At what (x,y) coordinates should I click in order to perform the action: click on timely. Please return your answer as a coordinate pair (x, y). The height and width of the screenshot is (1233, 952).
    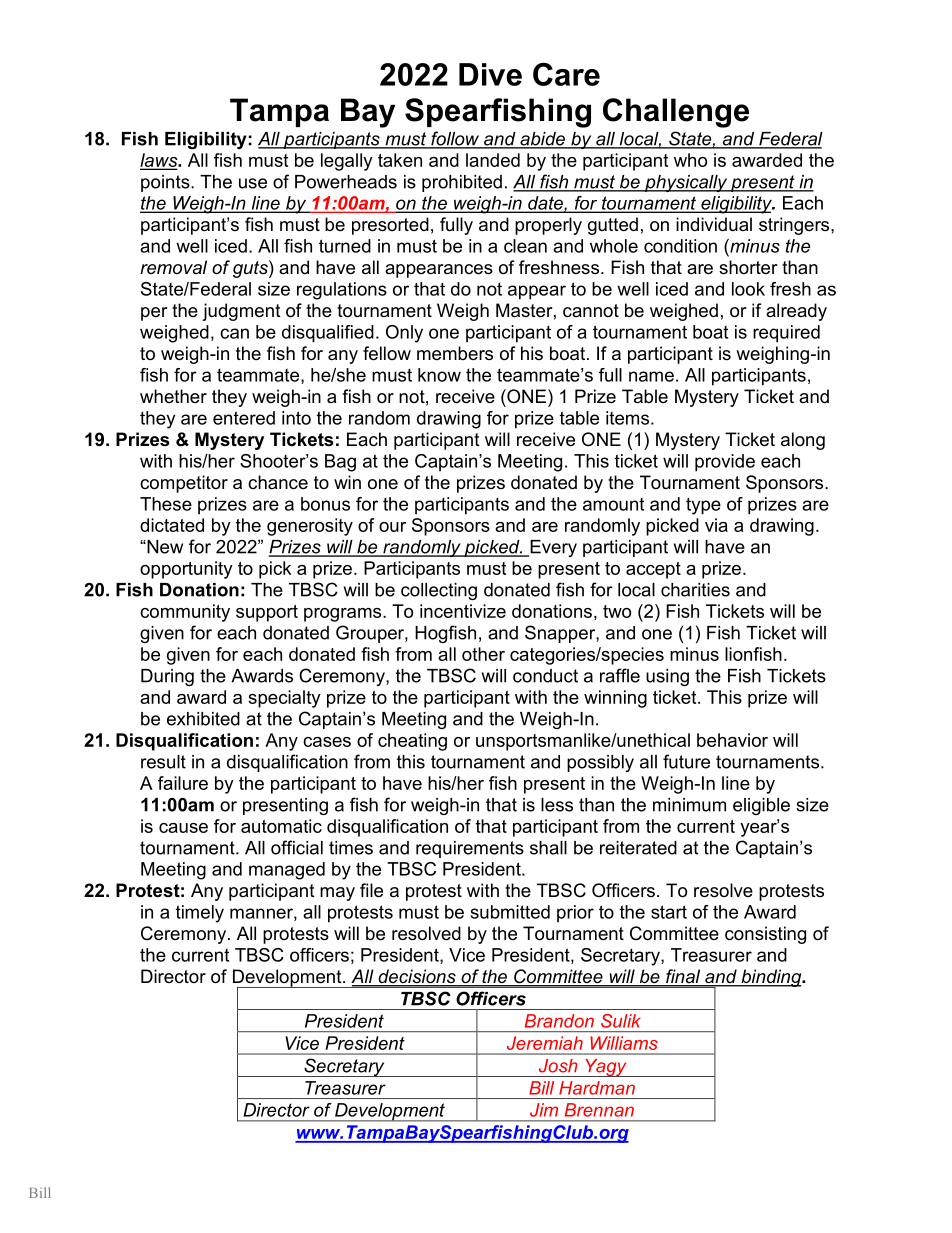
    Looking at the image, I should click on (200, 914).
